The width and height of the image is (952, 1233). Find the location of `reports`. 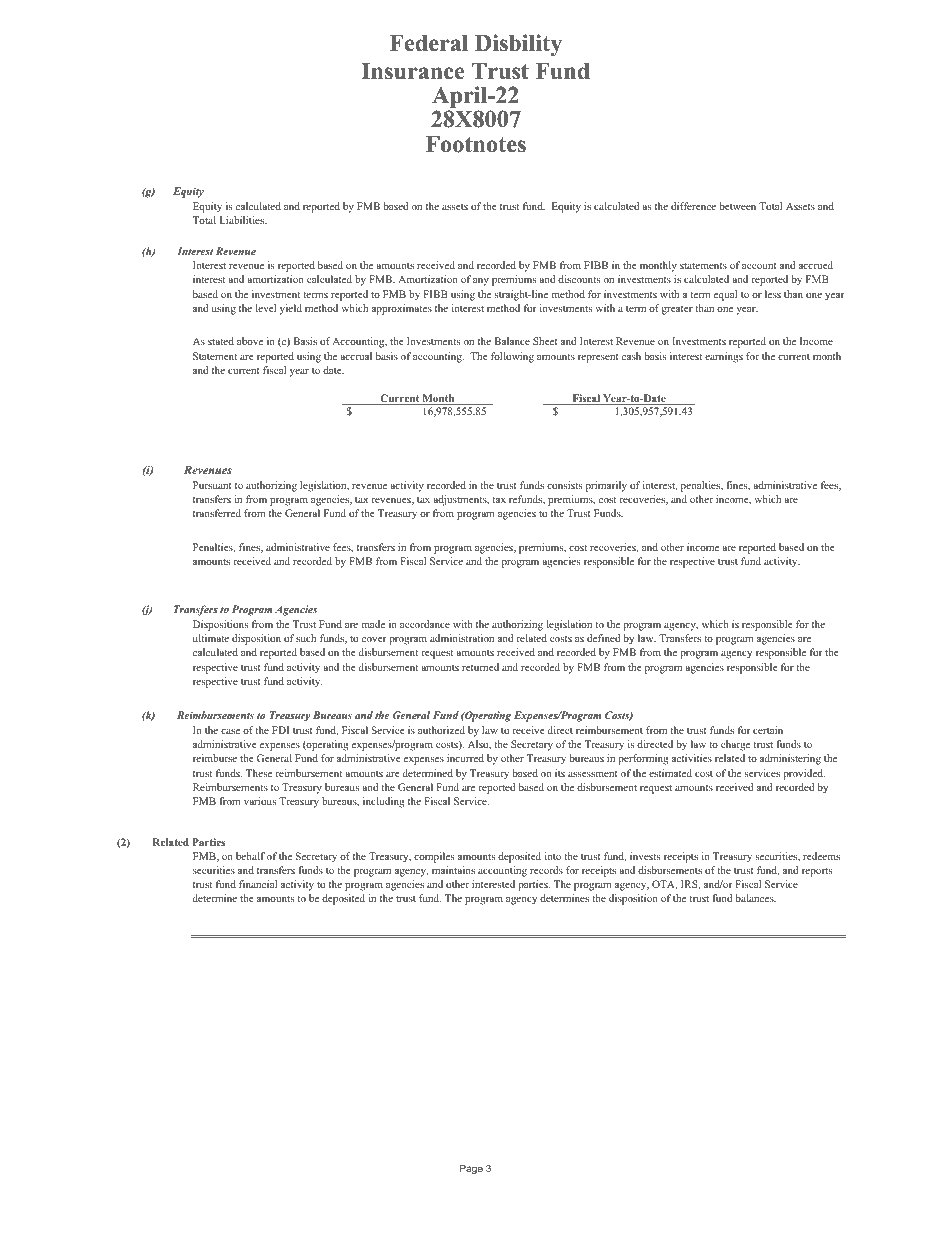

reports is located at coordinates (817, 872).
